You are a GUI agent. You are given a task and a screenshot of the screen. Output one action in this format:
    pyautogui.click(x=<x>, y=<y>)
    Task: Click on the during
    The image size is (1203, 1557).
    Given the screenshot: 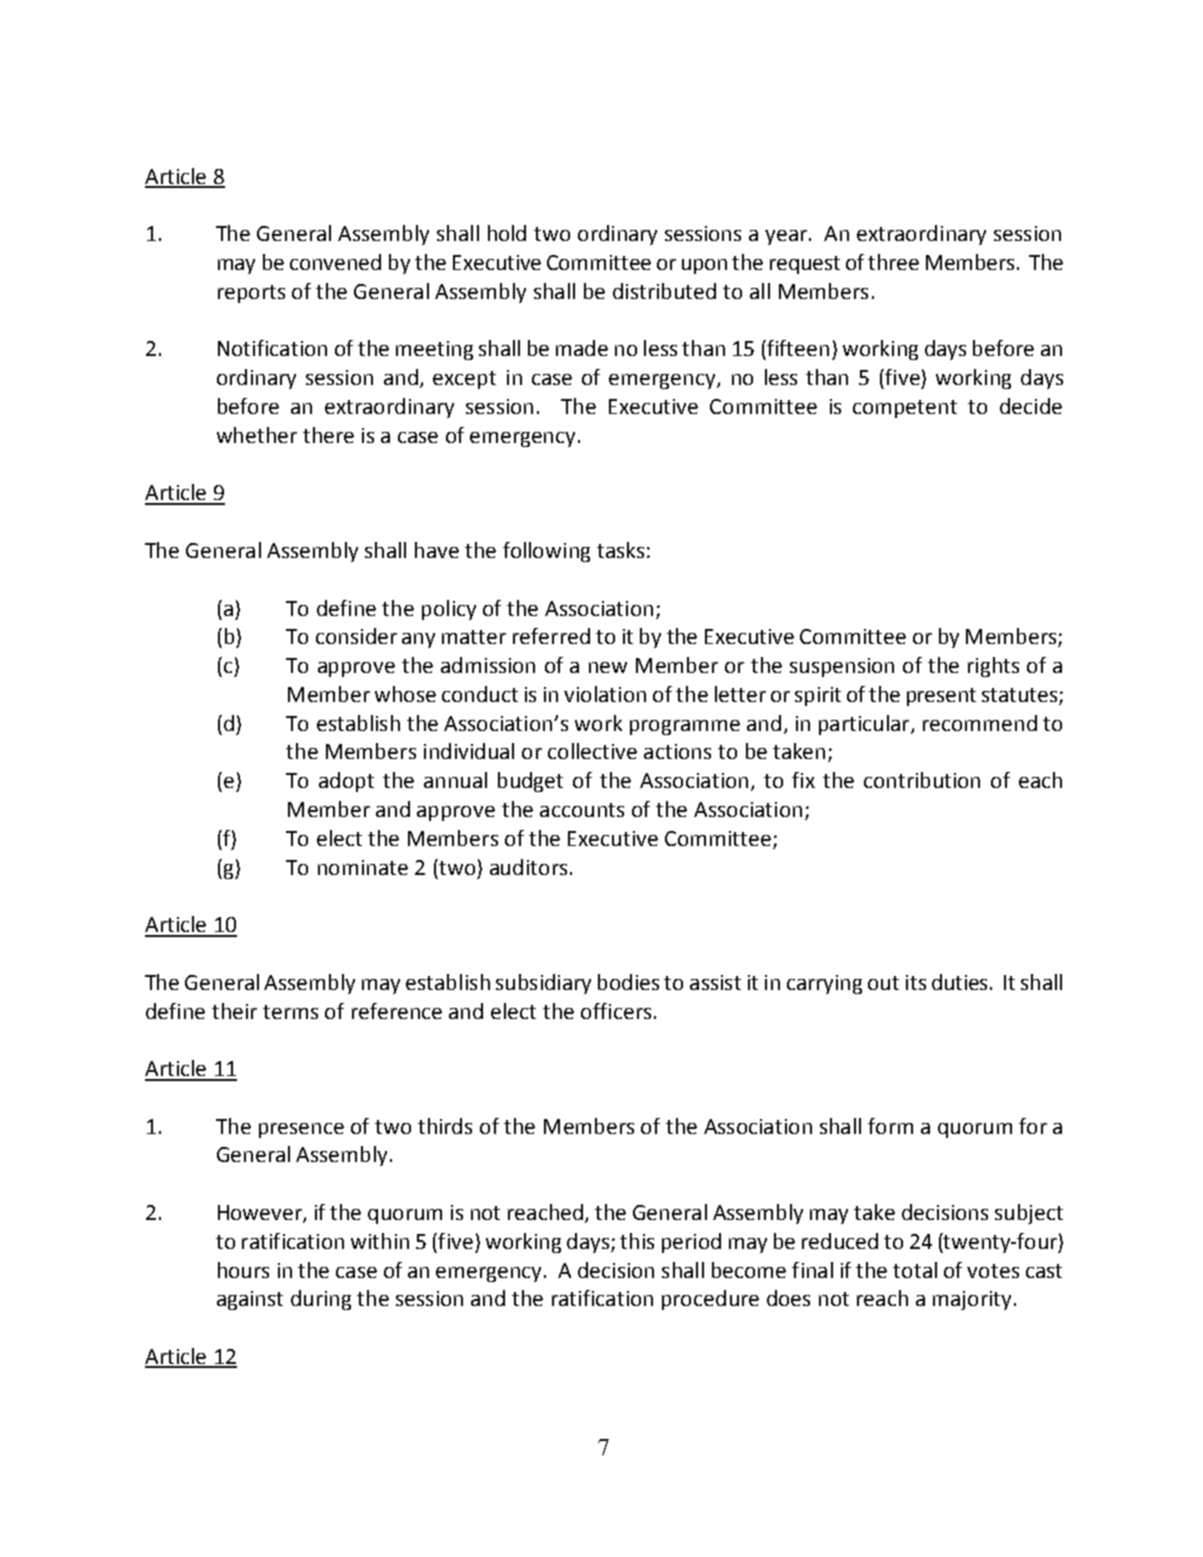 What is the action you would take?
    pyautogui.click(x=321, y=1300)
